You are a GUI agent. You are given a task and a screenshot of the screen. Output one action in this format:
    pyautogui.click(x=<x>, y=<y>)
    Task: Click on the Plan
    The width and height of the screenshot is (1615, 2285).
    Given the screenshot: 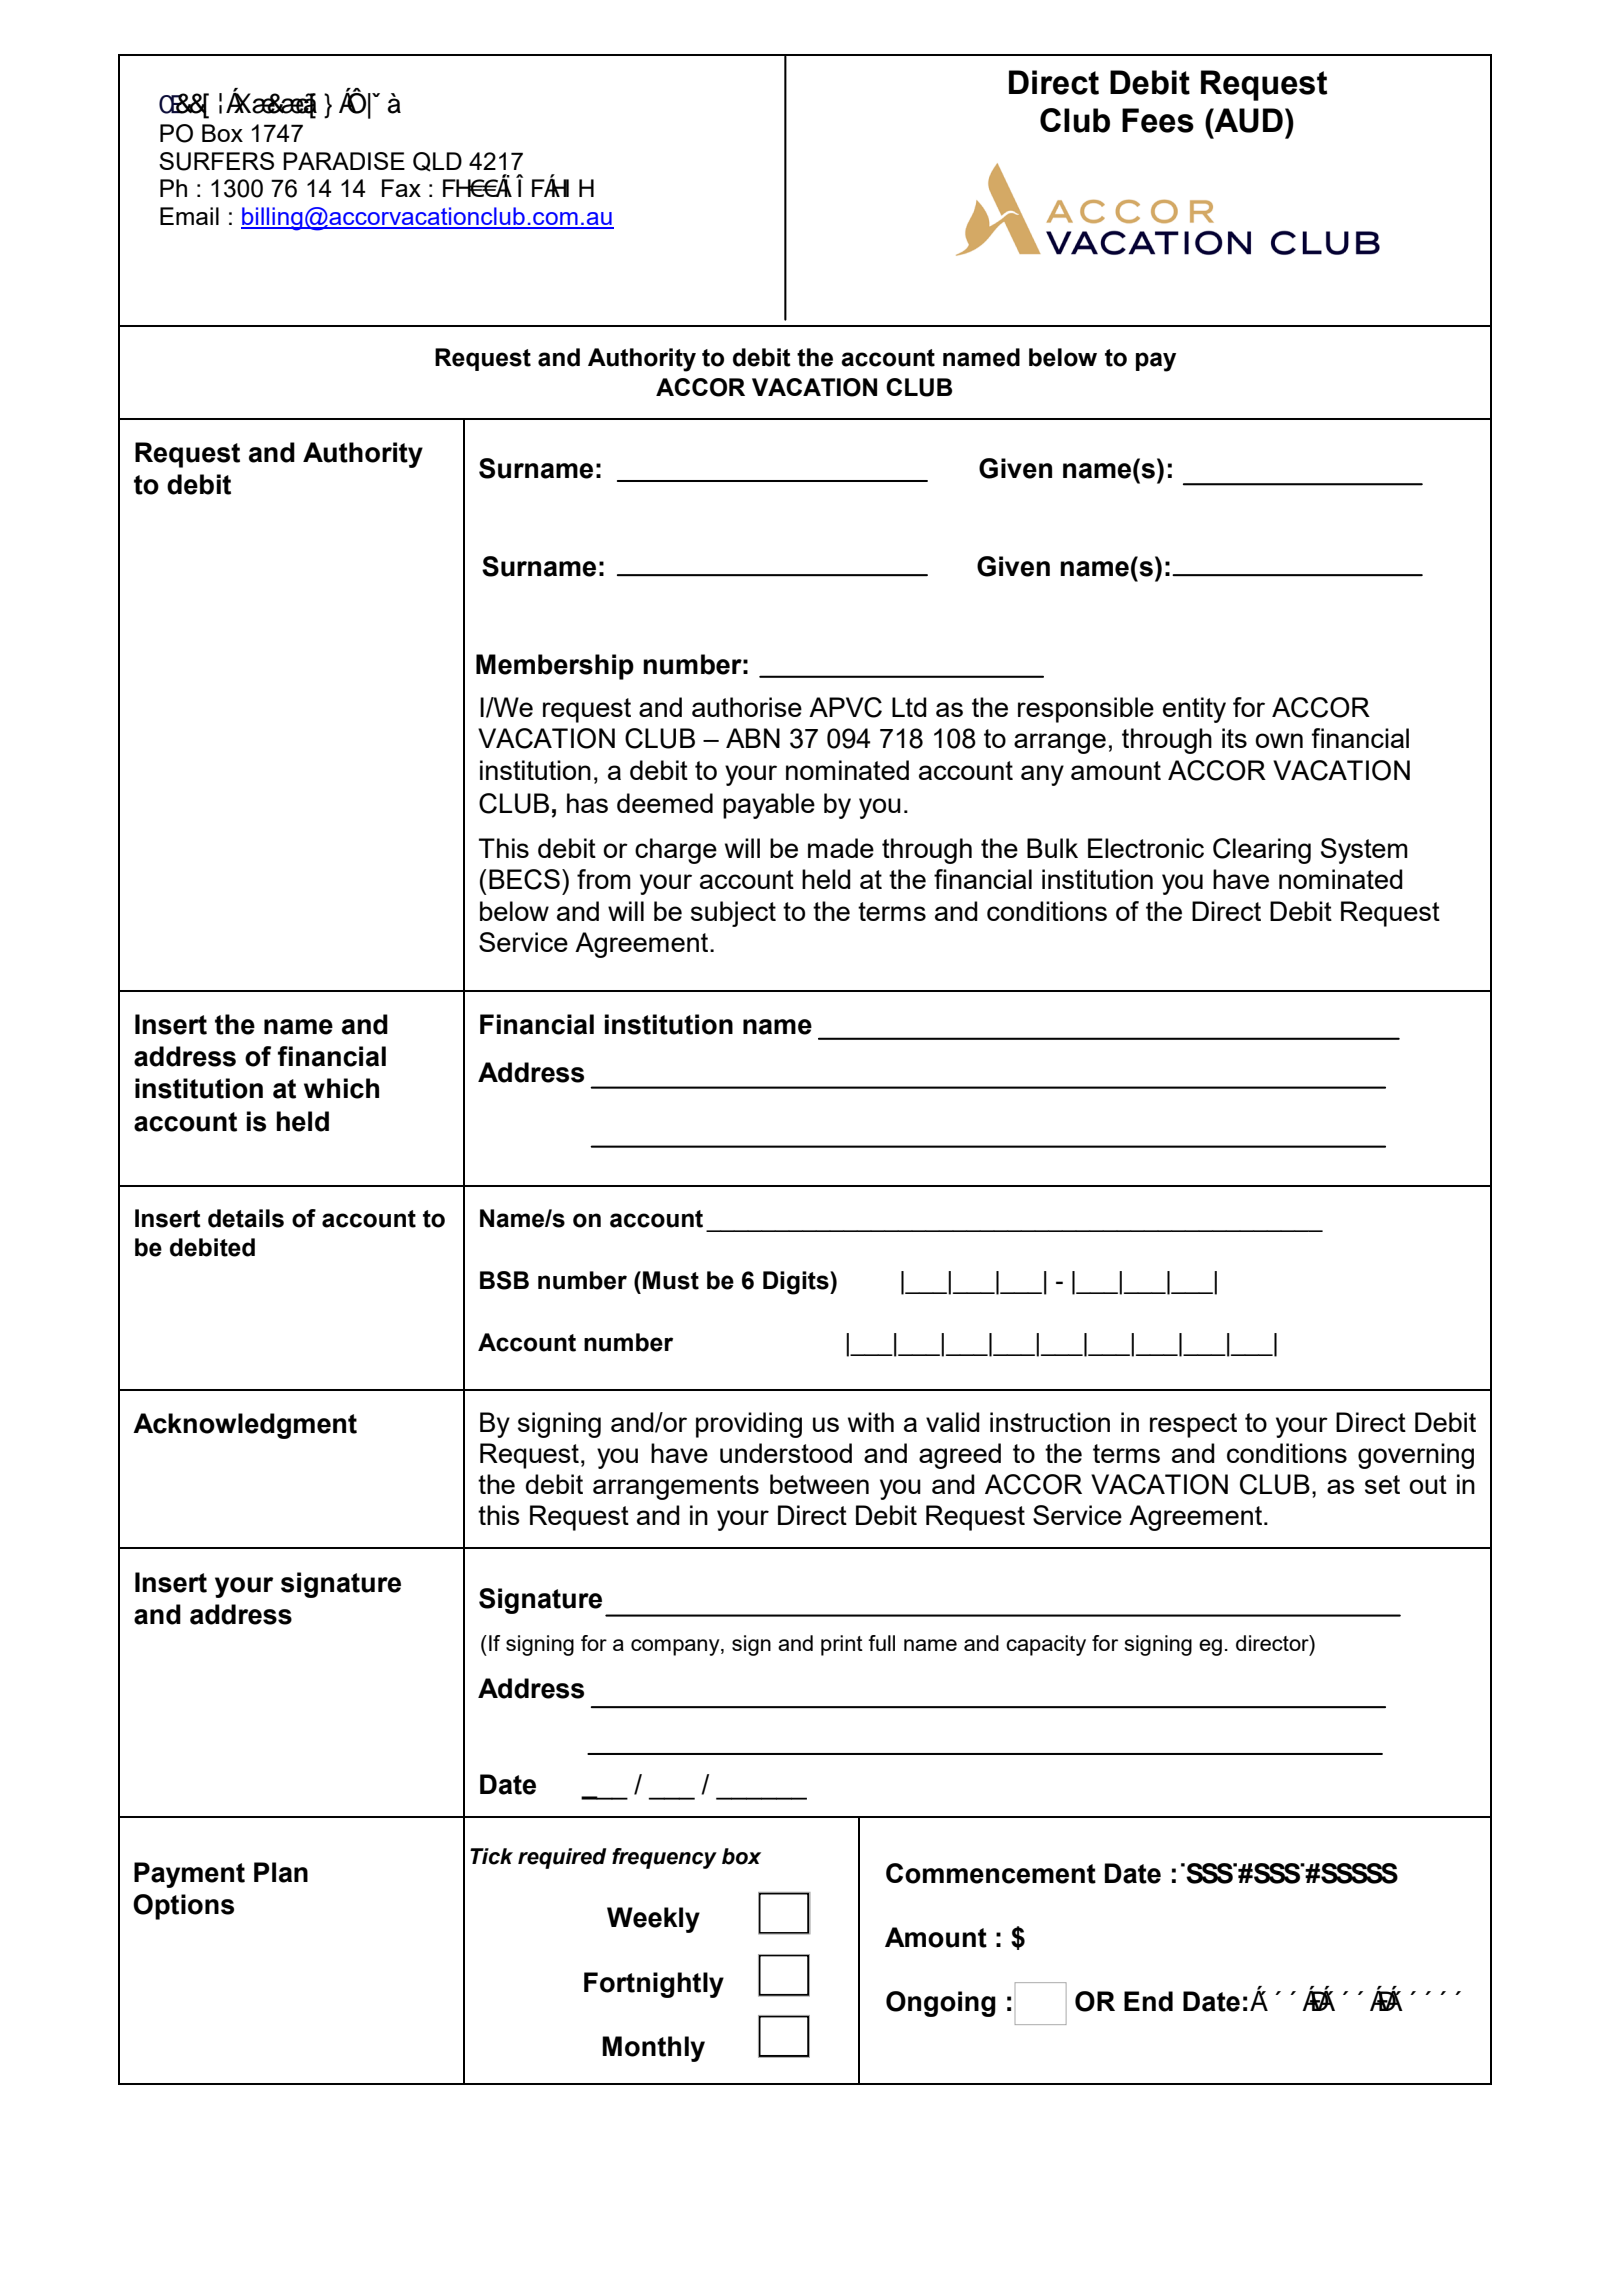 What is the action you would take?
    pyautogui.click(x=281, y=1872)
